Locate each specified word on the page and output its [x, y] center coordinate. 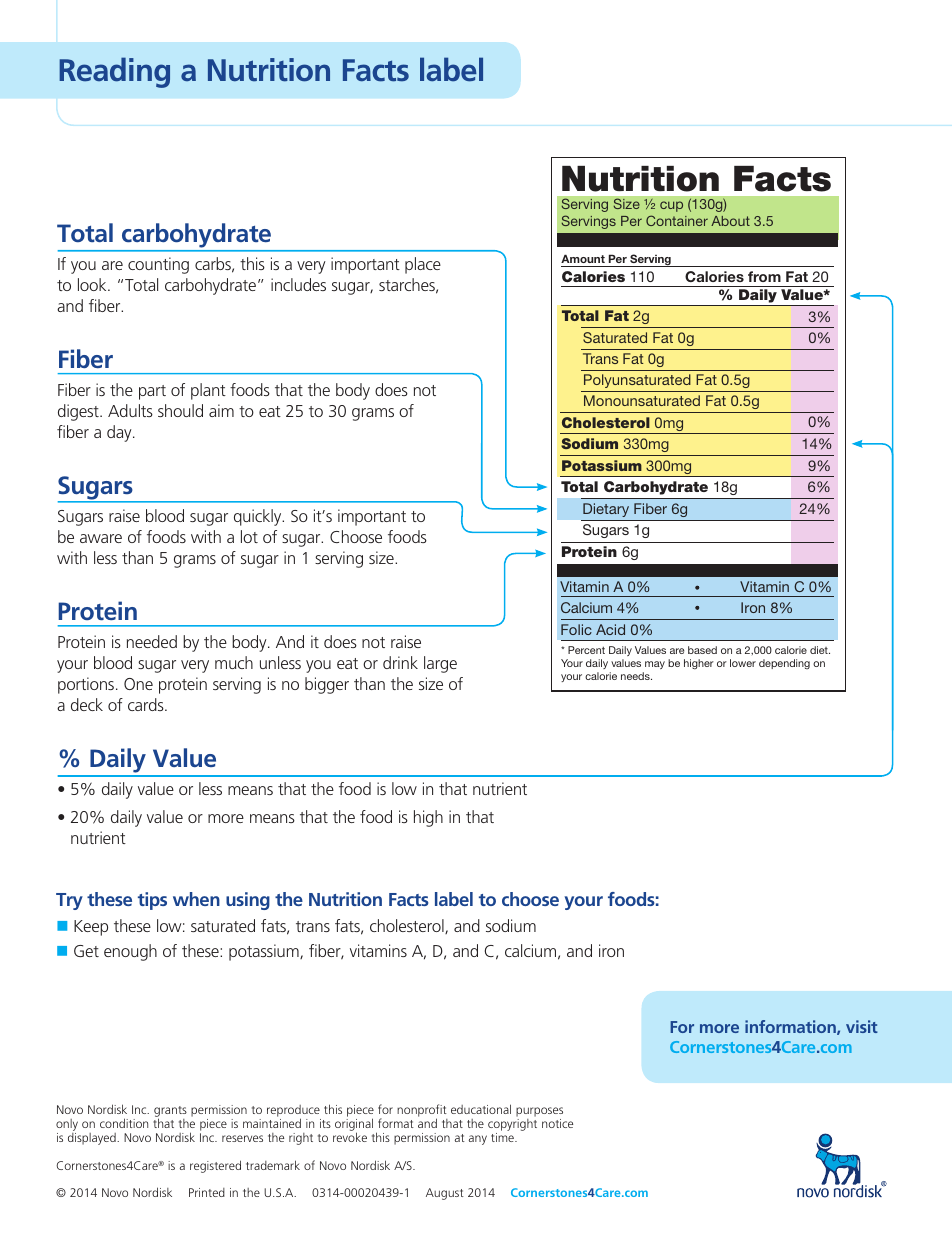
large [440, 664]
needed [152, 641]
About [730, 221]
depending [784, 664]
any [478, 1140]
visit [862, 1026]
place [423, 265]
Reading [114, 72]
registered [215, 1166]
